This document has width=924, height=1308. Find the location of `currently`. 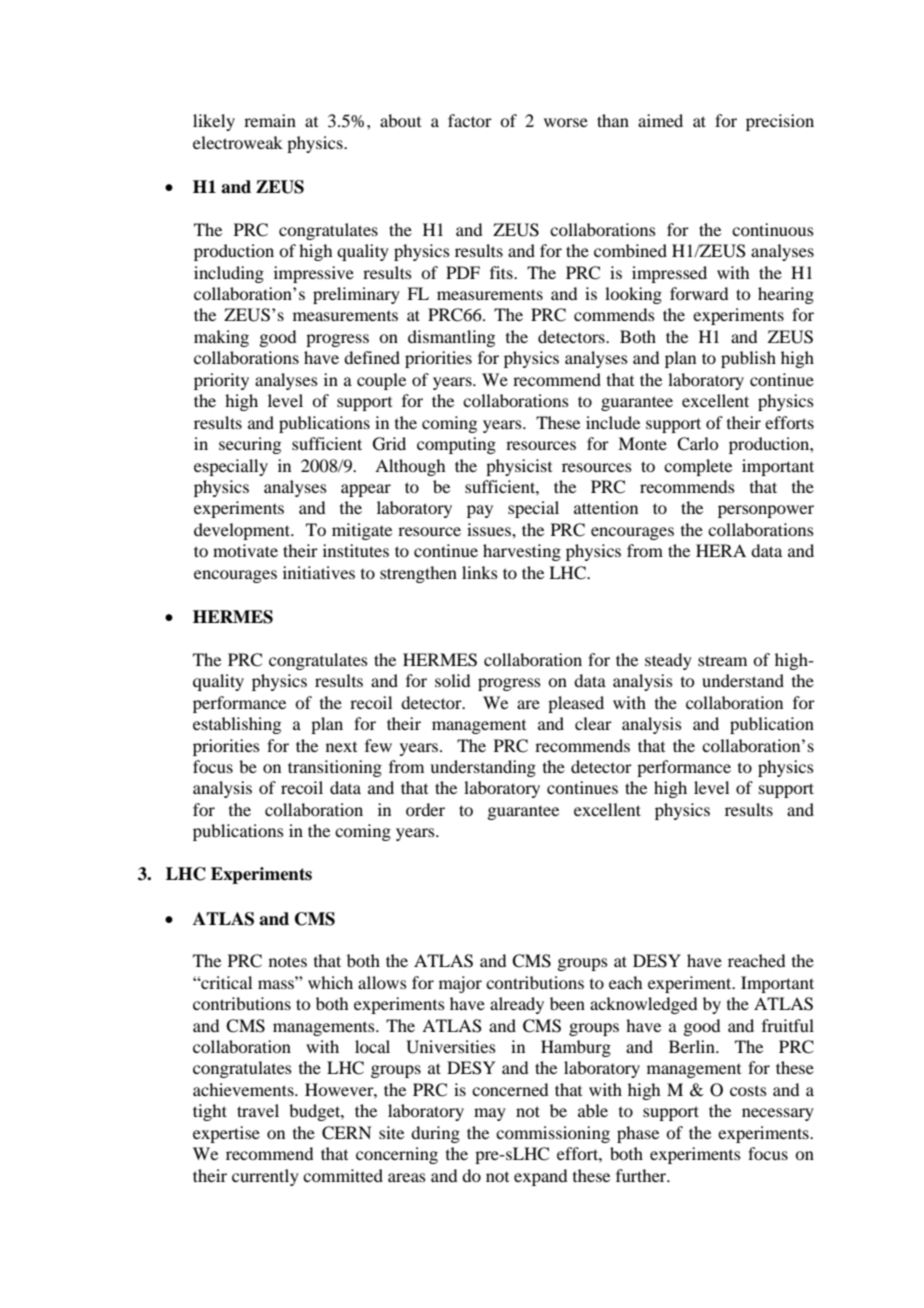

currently is located at coordinates (265, 1177).
